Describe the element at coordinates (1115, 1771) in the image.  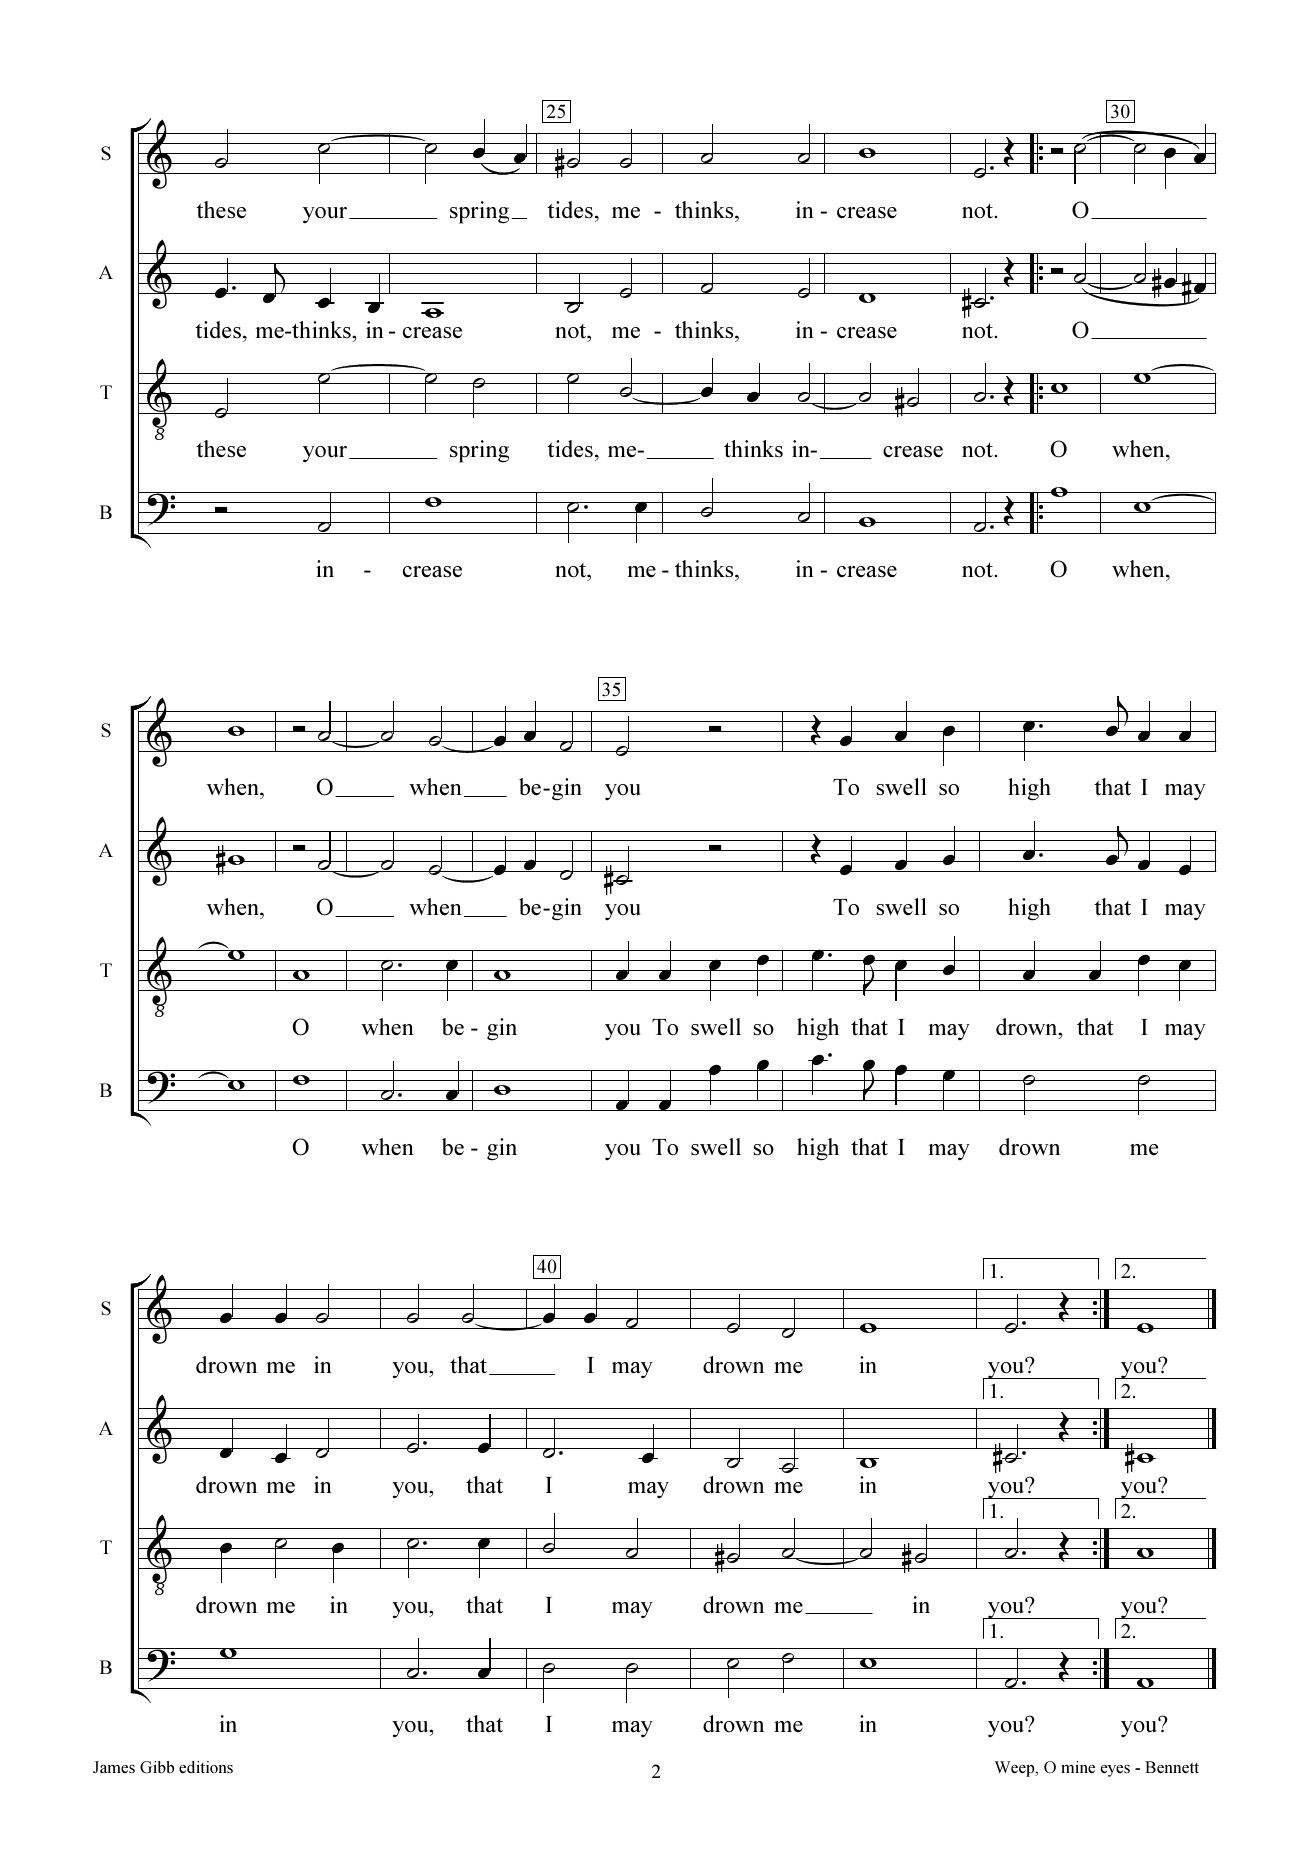
I see `eyes` at that location.
